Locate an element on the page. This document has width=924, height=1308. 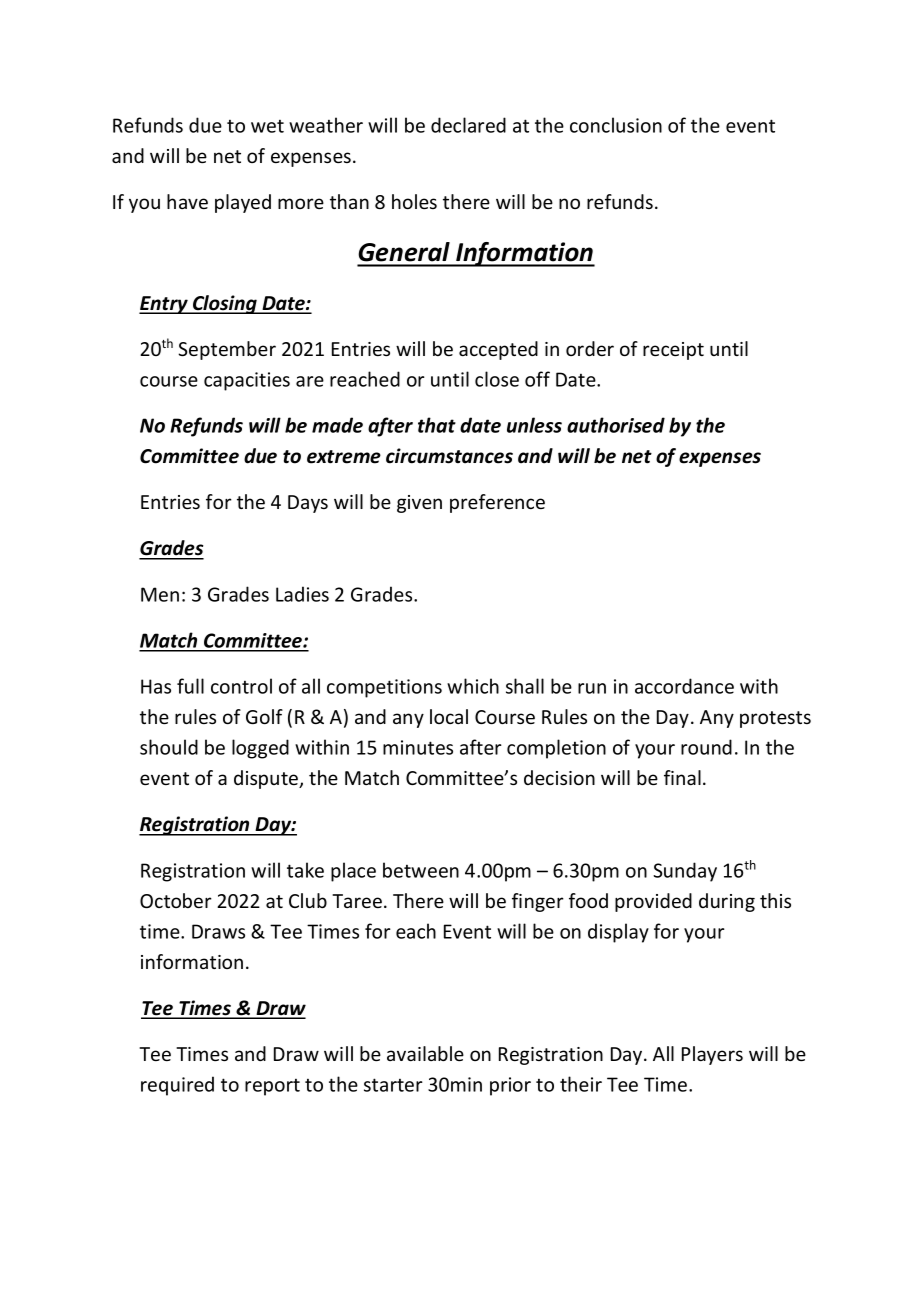
which is located at coordinates (473, 686).
